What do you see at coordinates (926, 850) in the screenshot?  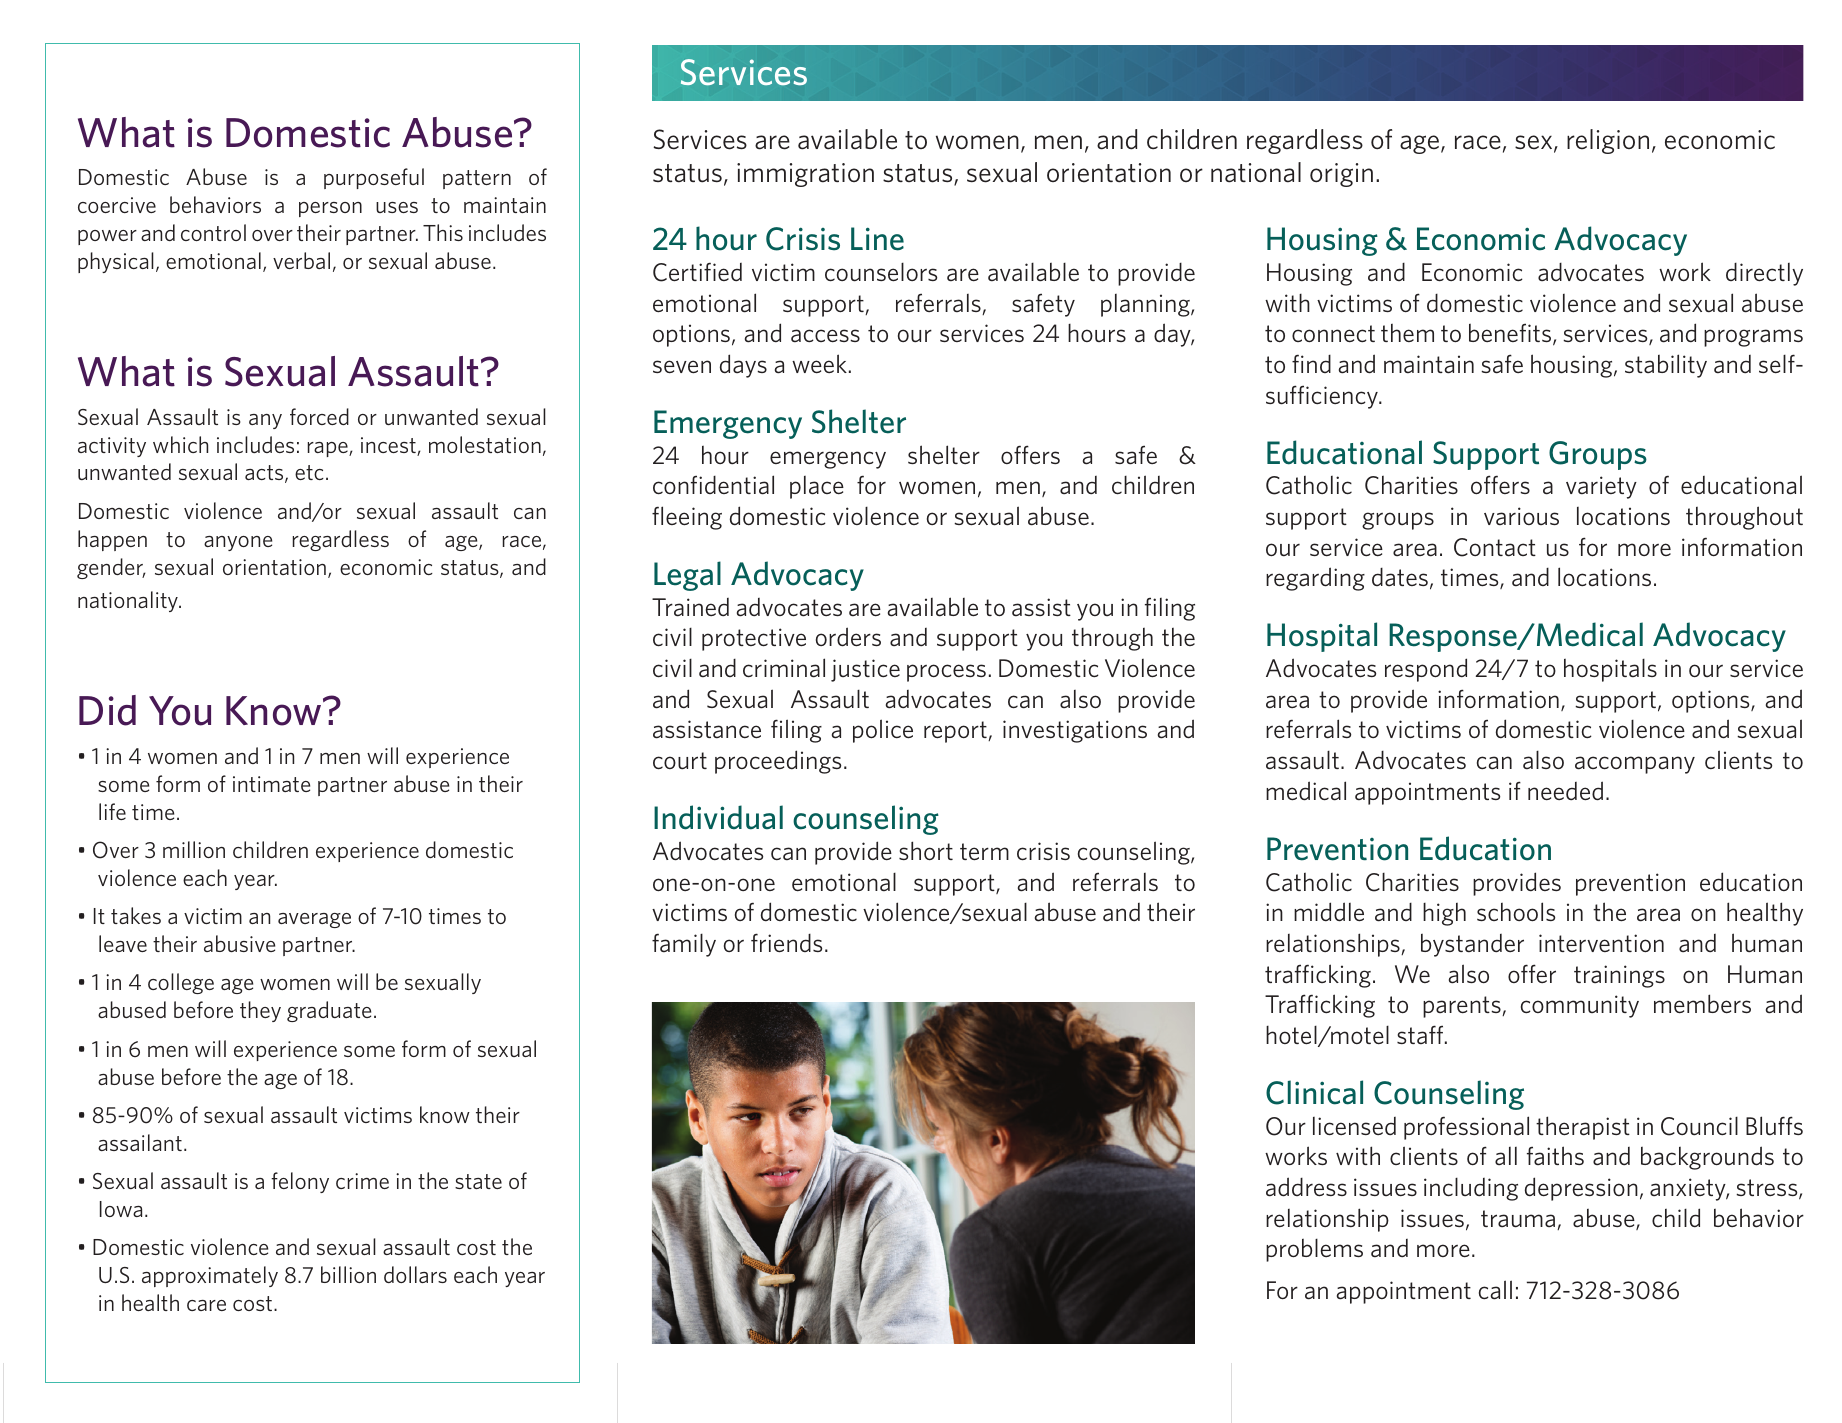 I see `short` at bounding box center [926, 850].
